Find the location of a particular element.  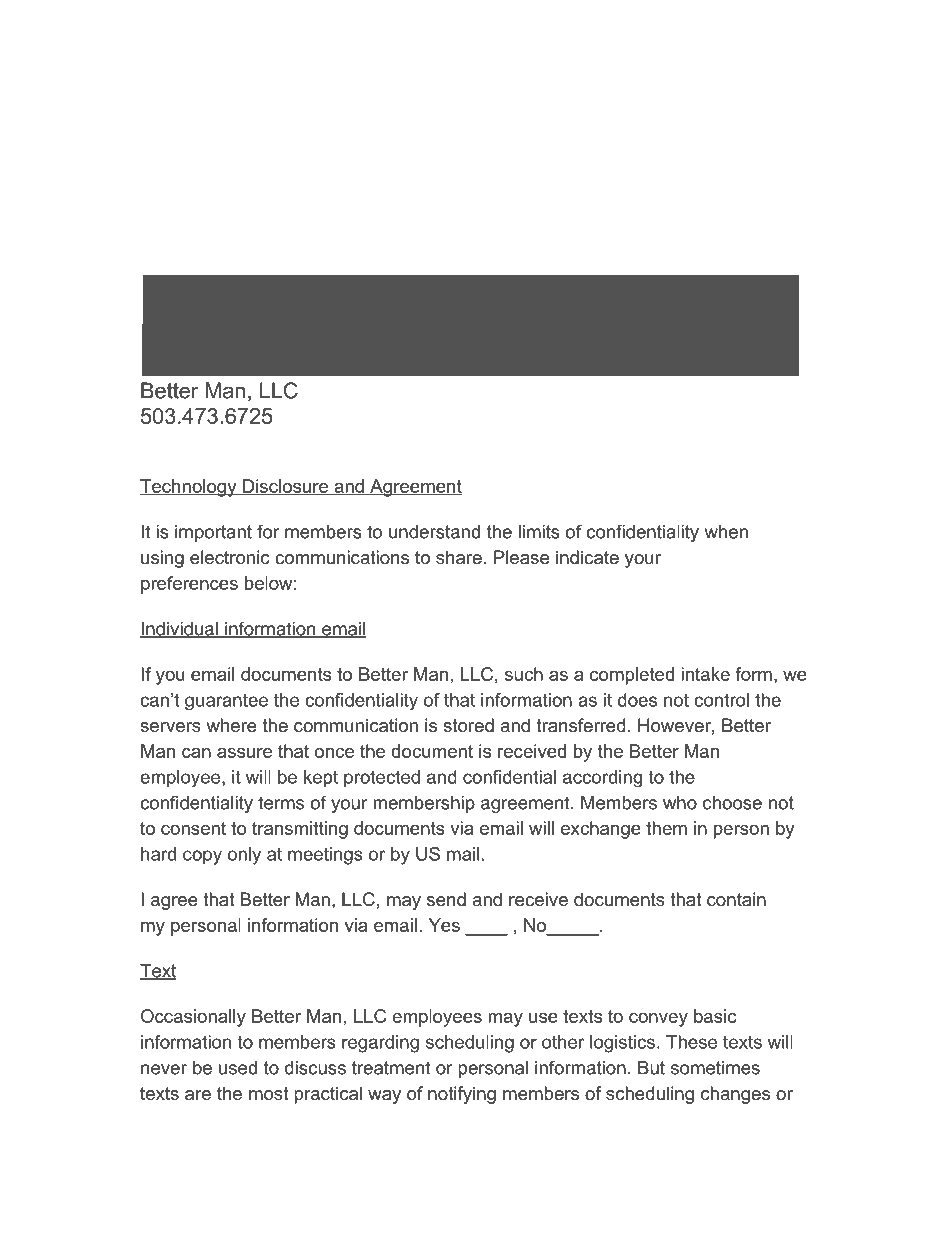

them is located at coordinates (666, 828).
